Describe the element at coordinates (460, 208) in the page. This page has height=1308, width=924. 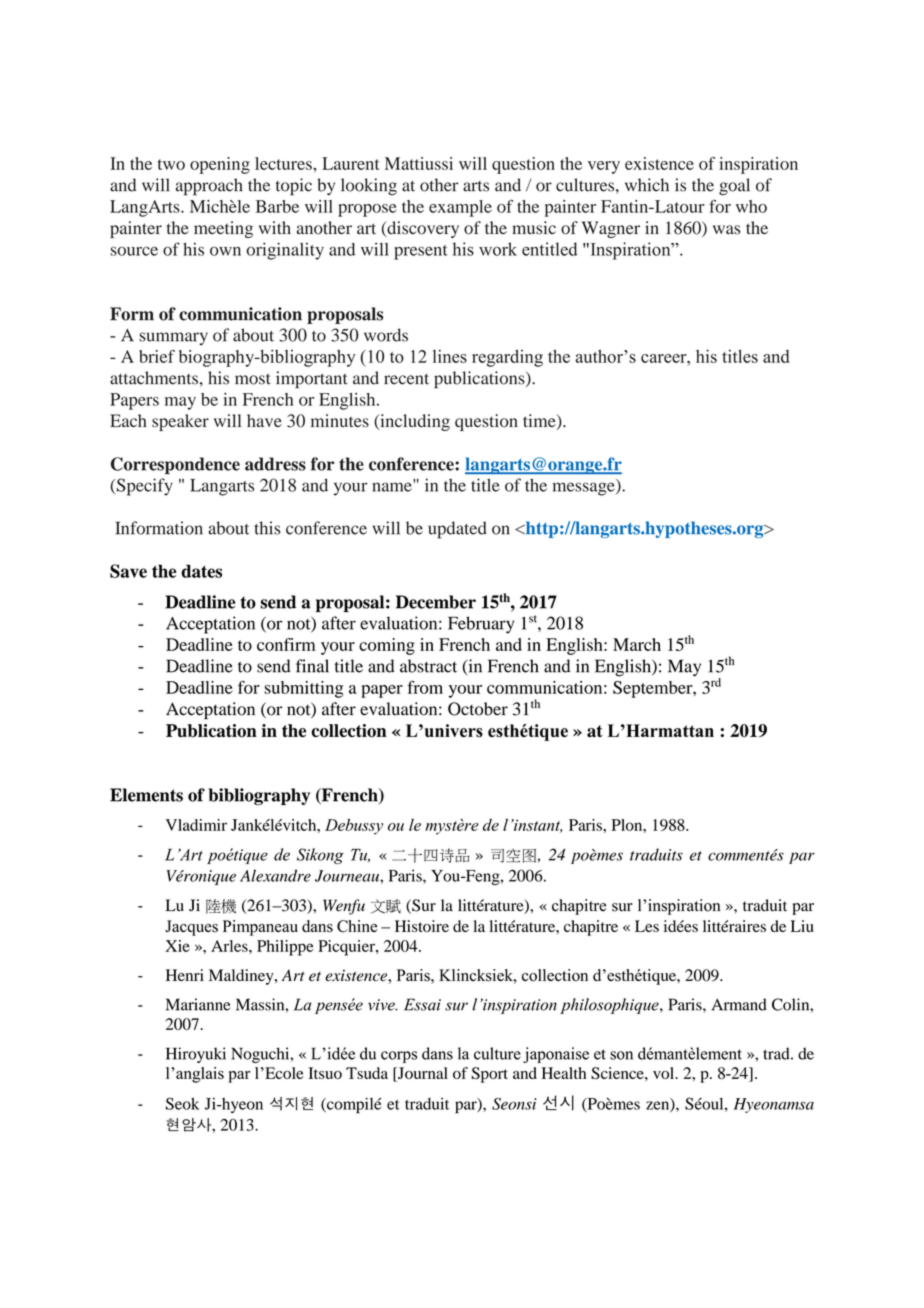
I see `example` at that location.
